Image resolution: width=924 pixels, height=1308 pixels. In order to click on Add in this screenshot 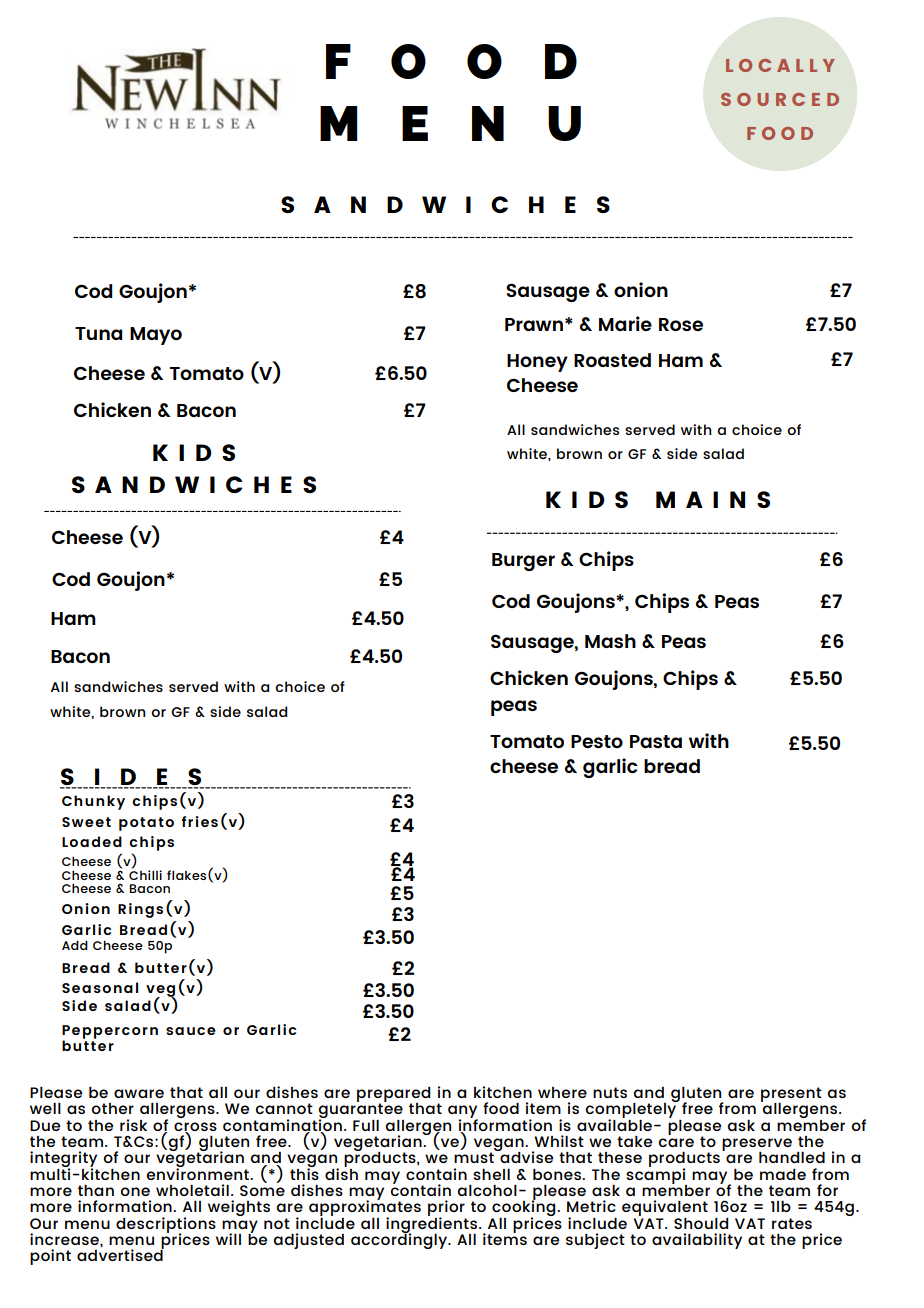, I will do `click(75, 945)`.
